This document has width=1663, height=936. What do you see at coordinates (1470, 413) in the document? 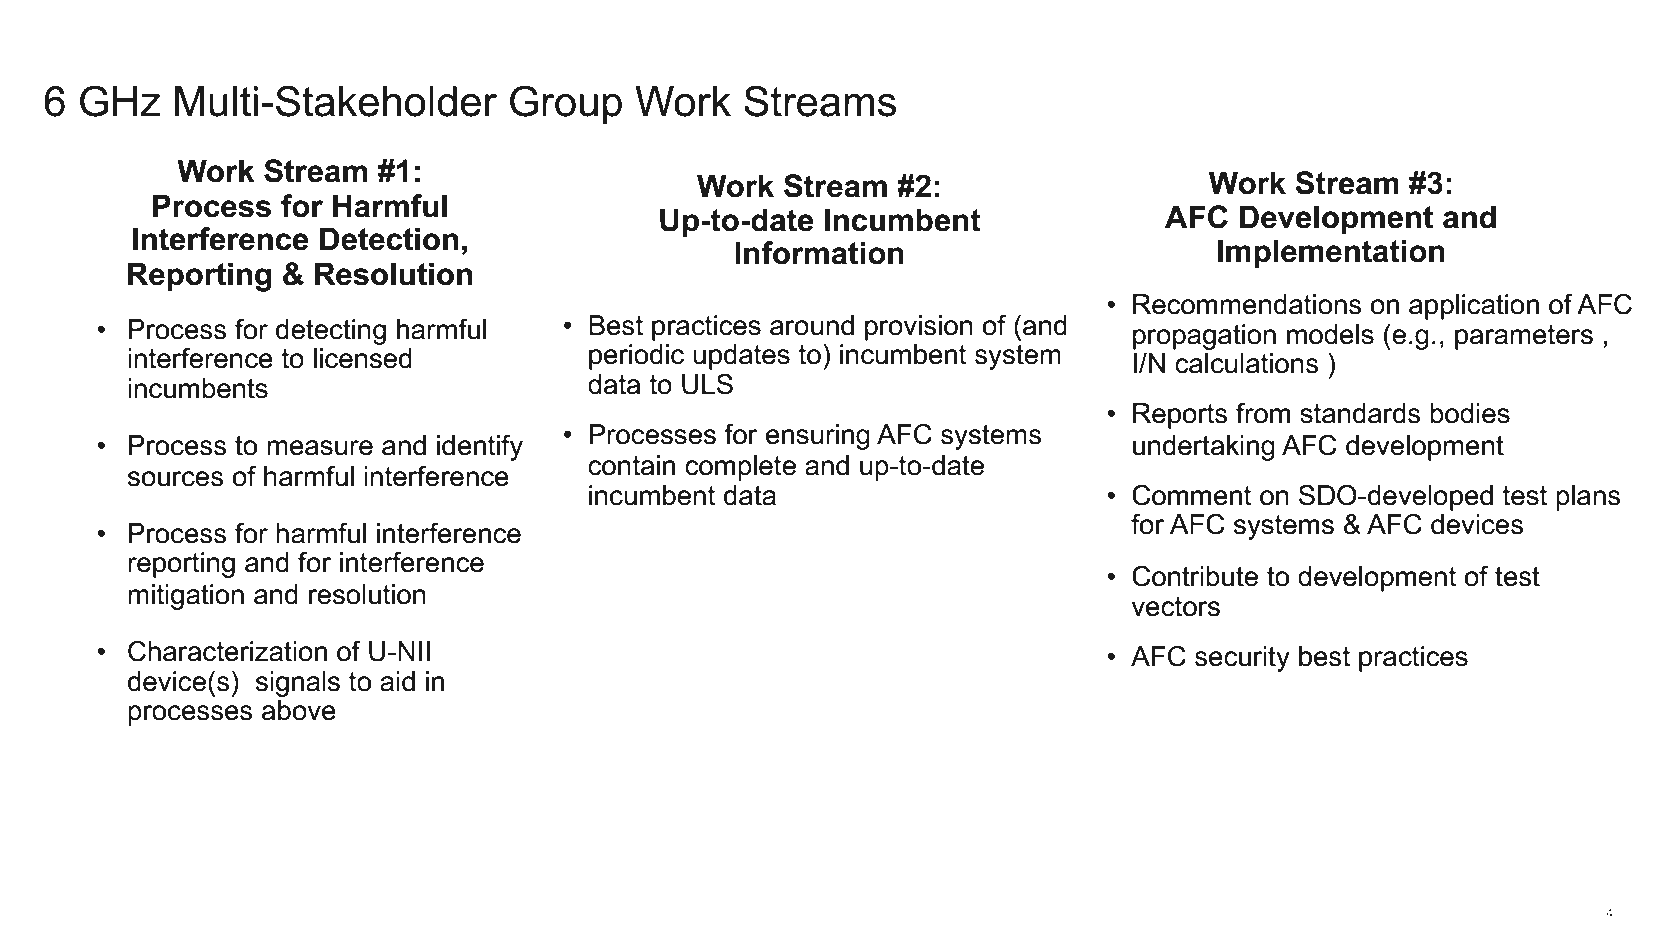
I see `bodies` at bounding box center [1470, 413].
